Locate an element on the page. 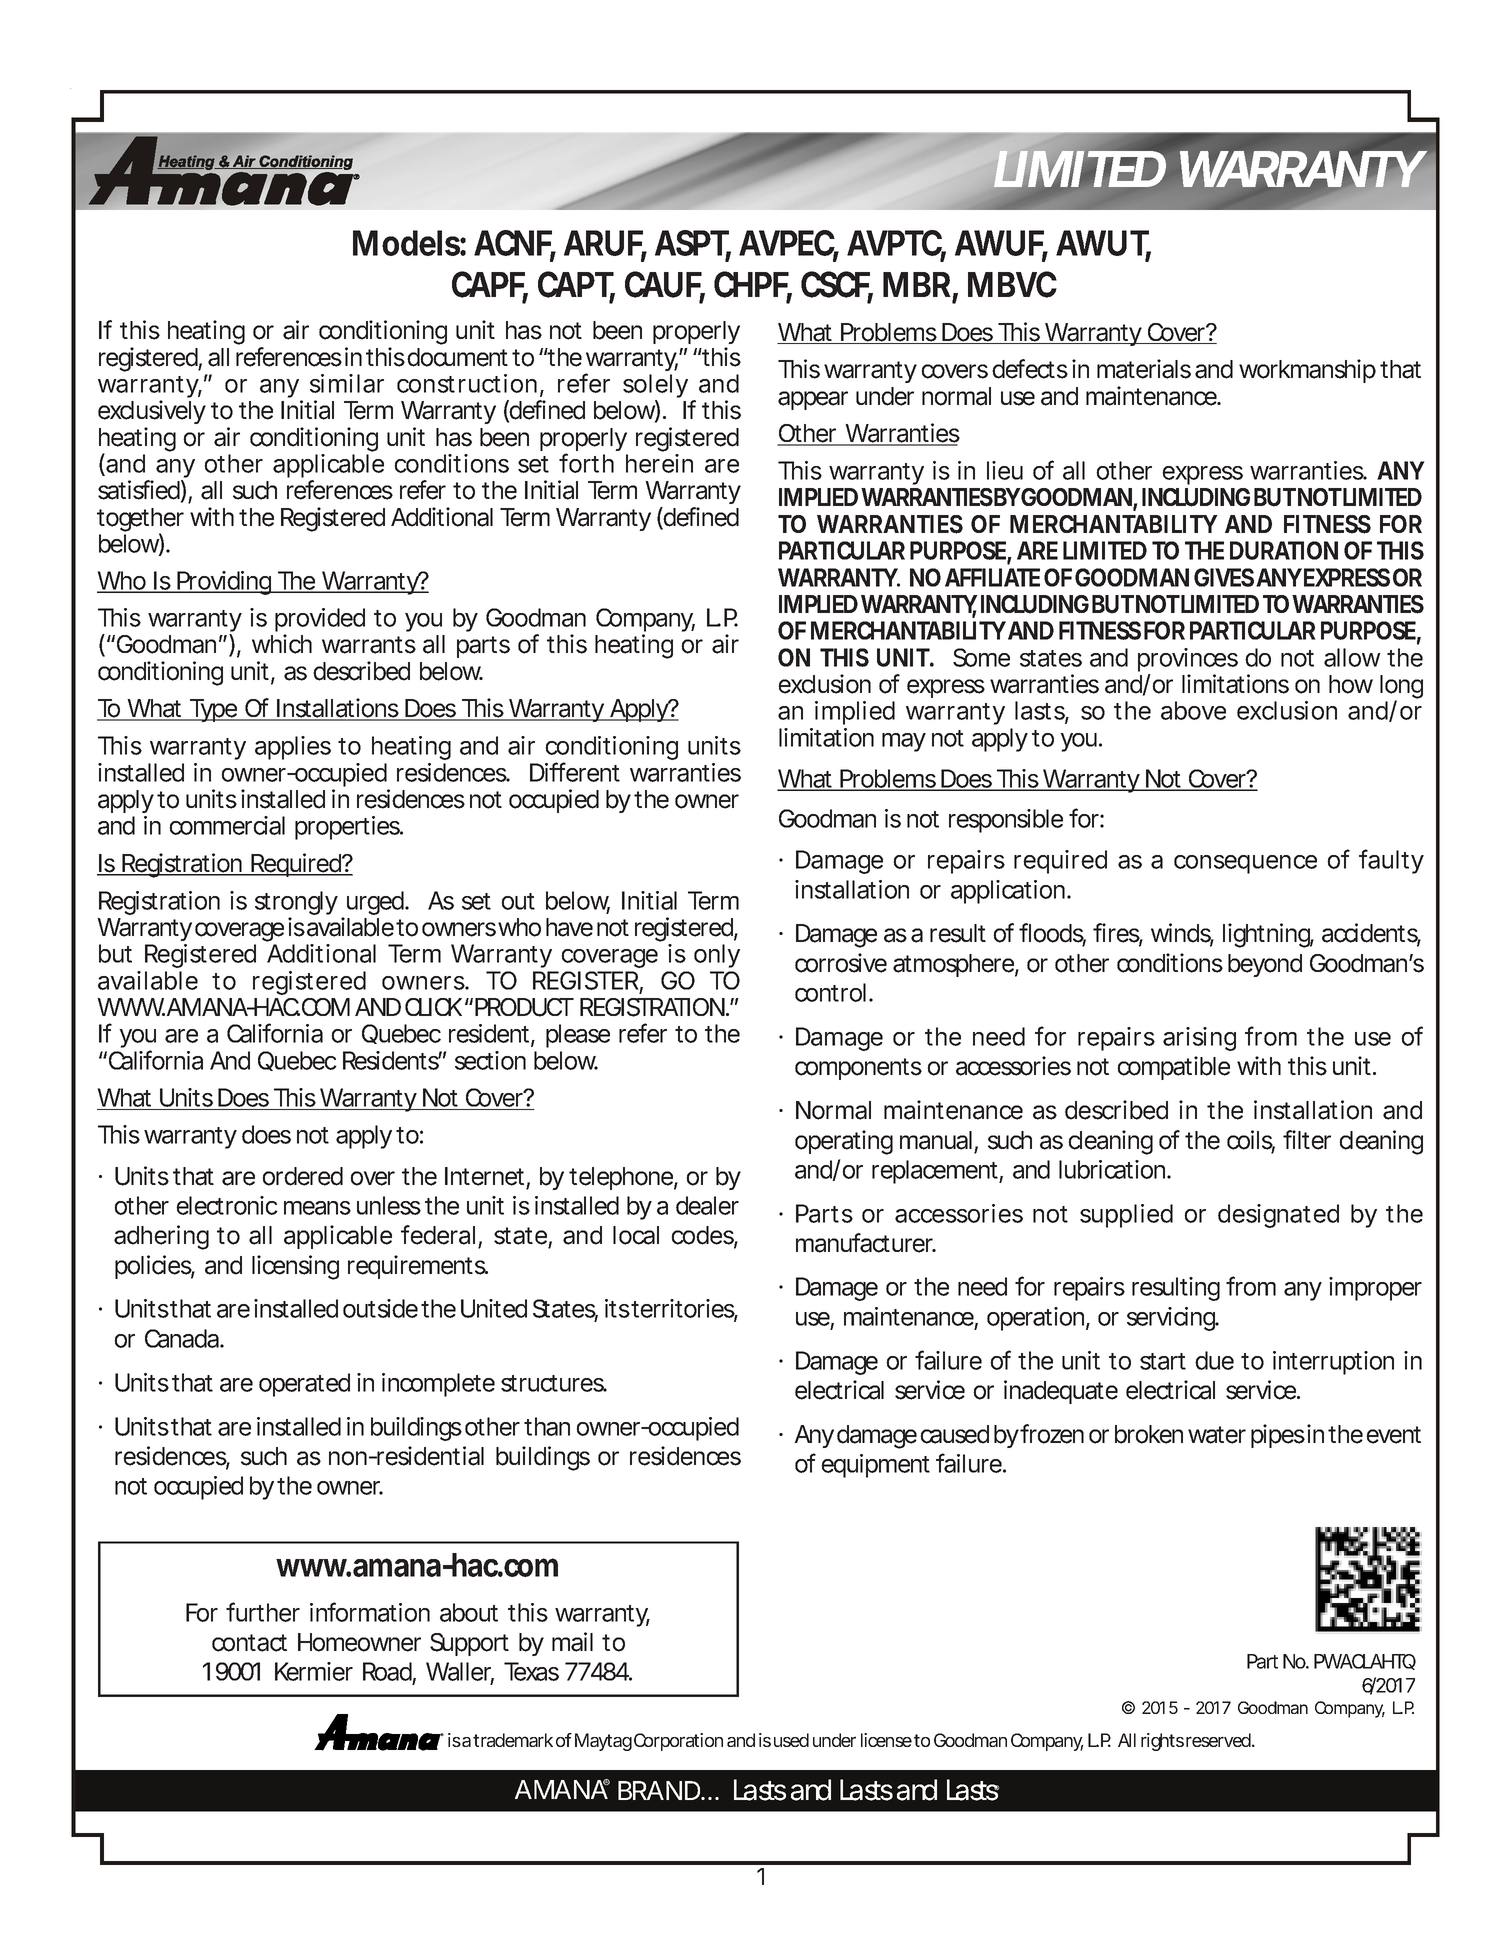 Image resolution: width=1511 pixels, height=1956 pixels. similar is located at coordinates (347, 383).
